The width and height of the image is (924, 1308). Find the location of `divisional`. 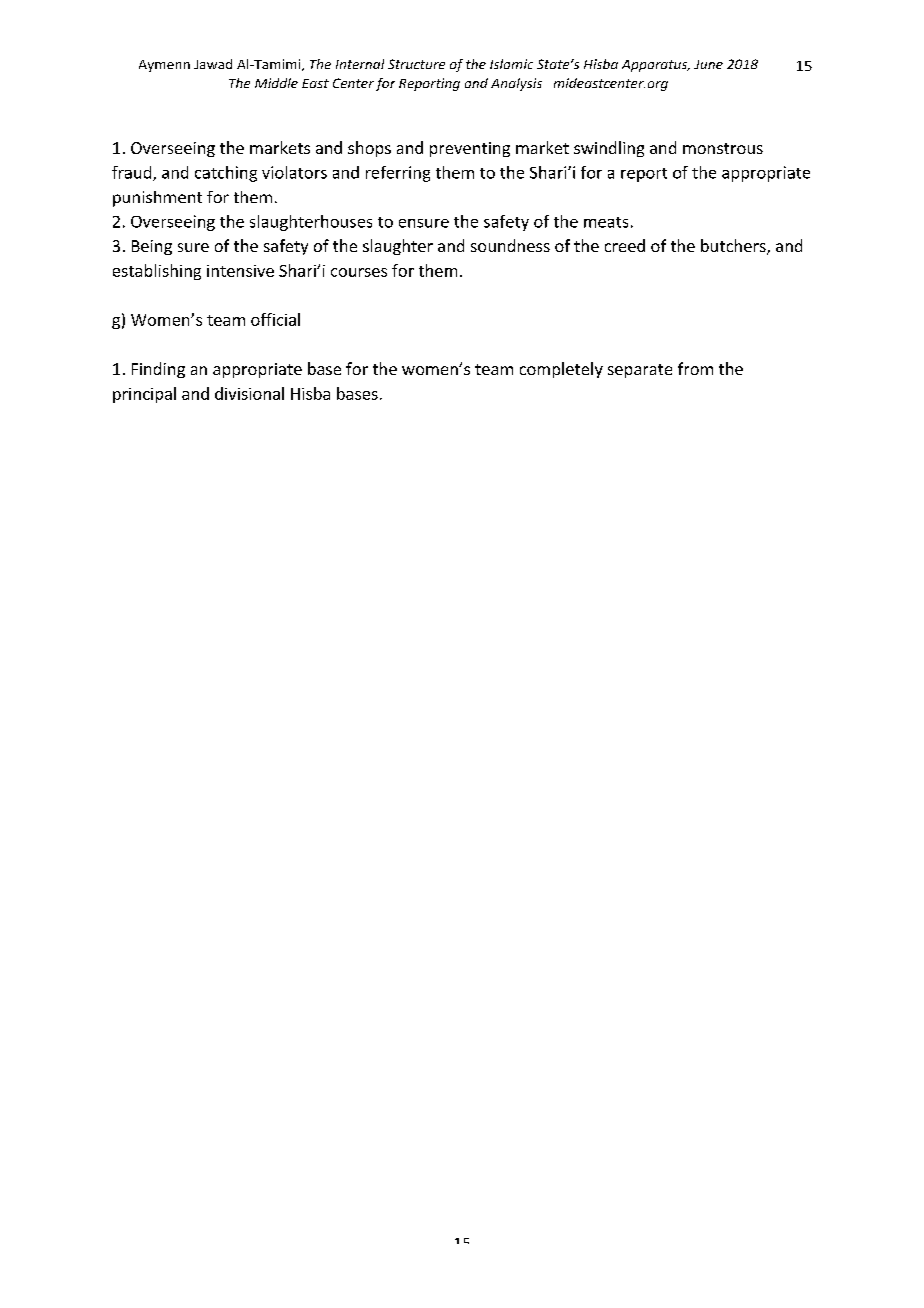

divisional is located at coordinates (249, 393).
